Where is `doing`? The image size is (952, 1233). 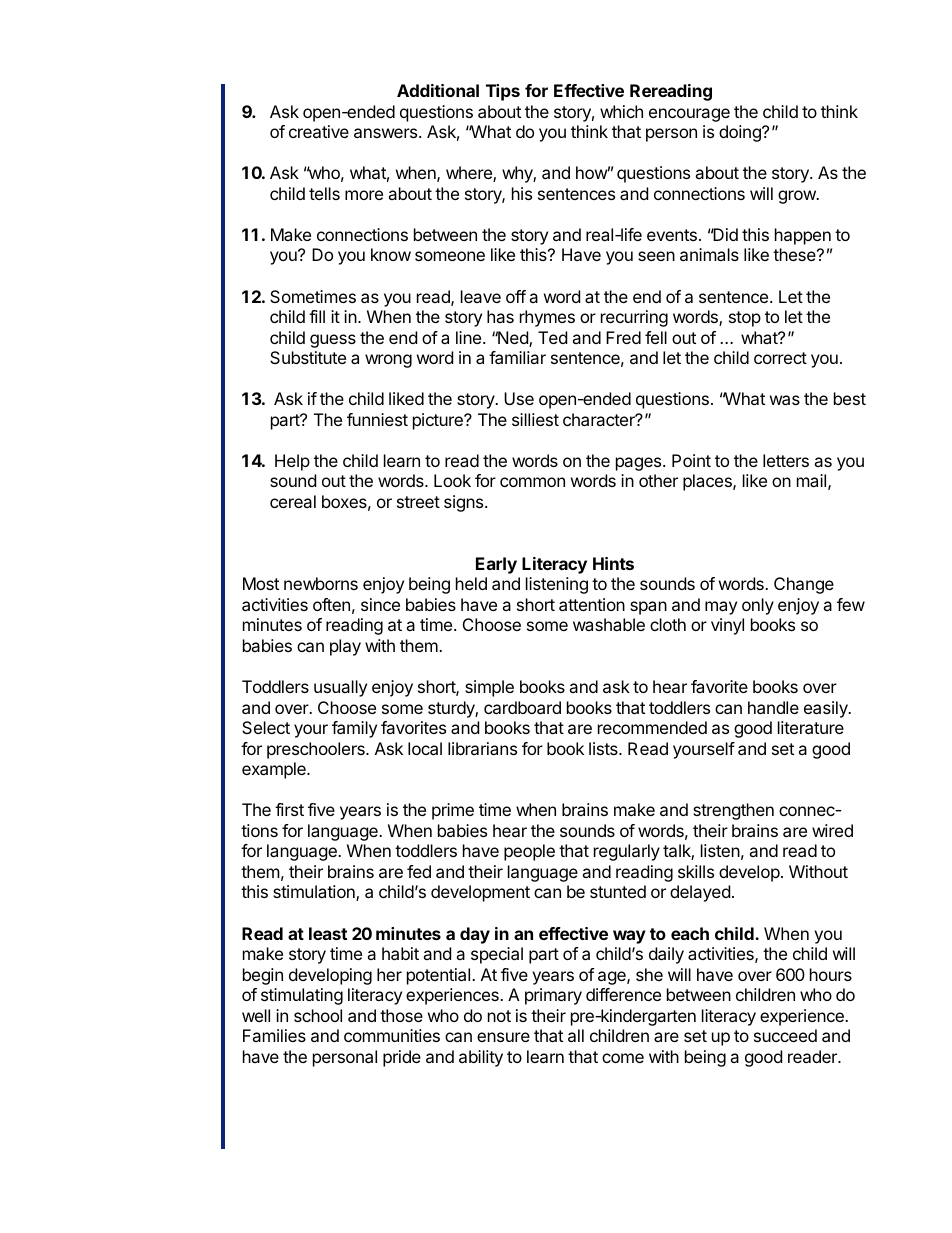
doing is located at coordinates (741, 133).
